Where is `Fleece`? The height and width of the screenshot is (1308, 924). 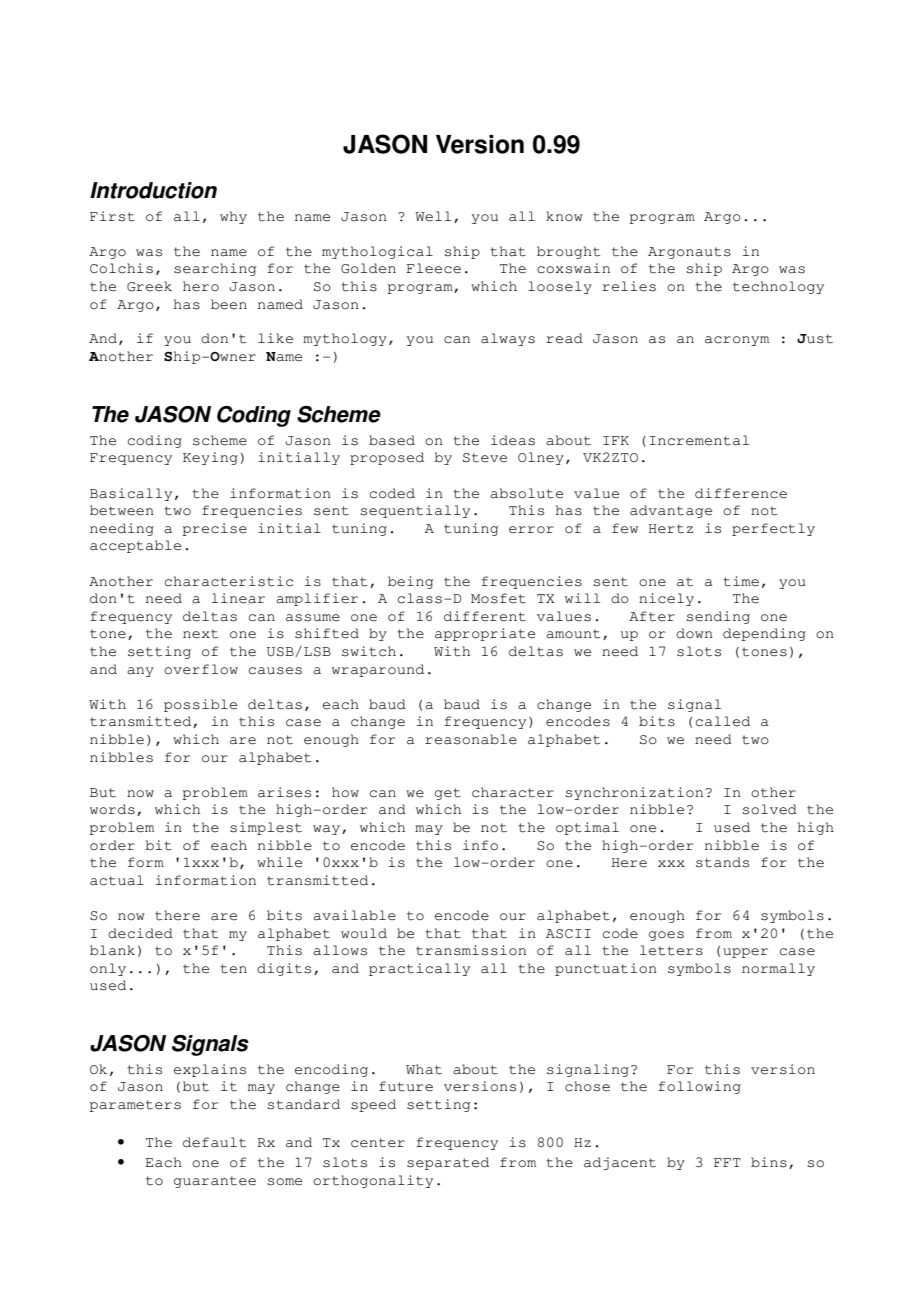 Fleece is located at coordinates (433, 268).
